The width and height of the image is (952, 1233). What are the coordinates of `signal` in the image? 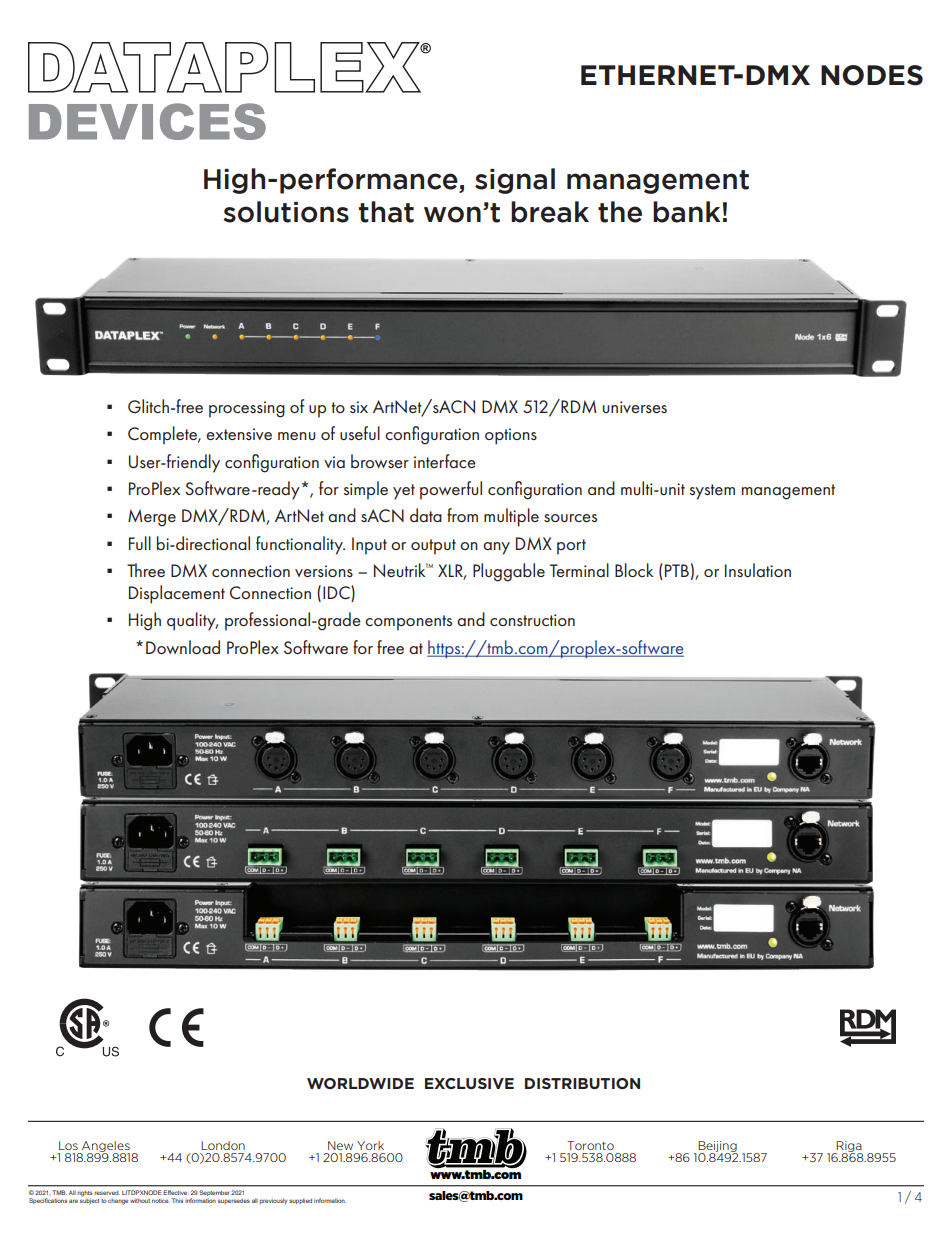 It's located at (515, 181).
